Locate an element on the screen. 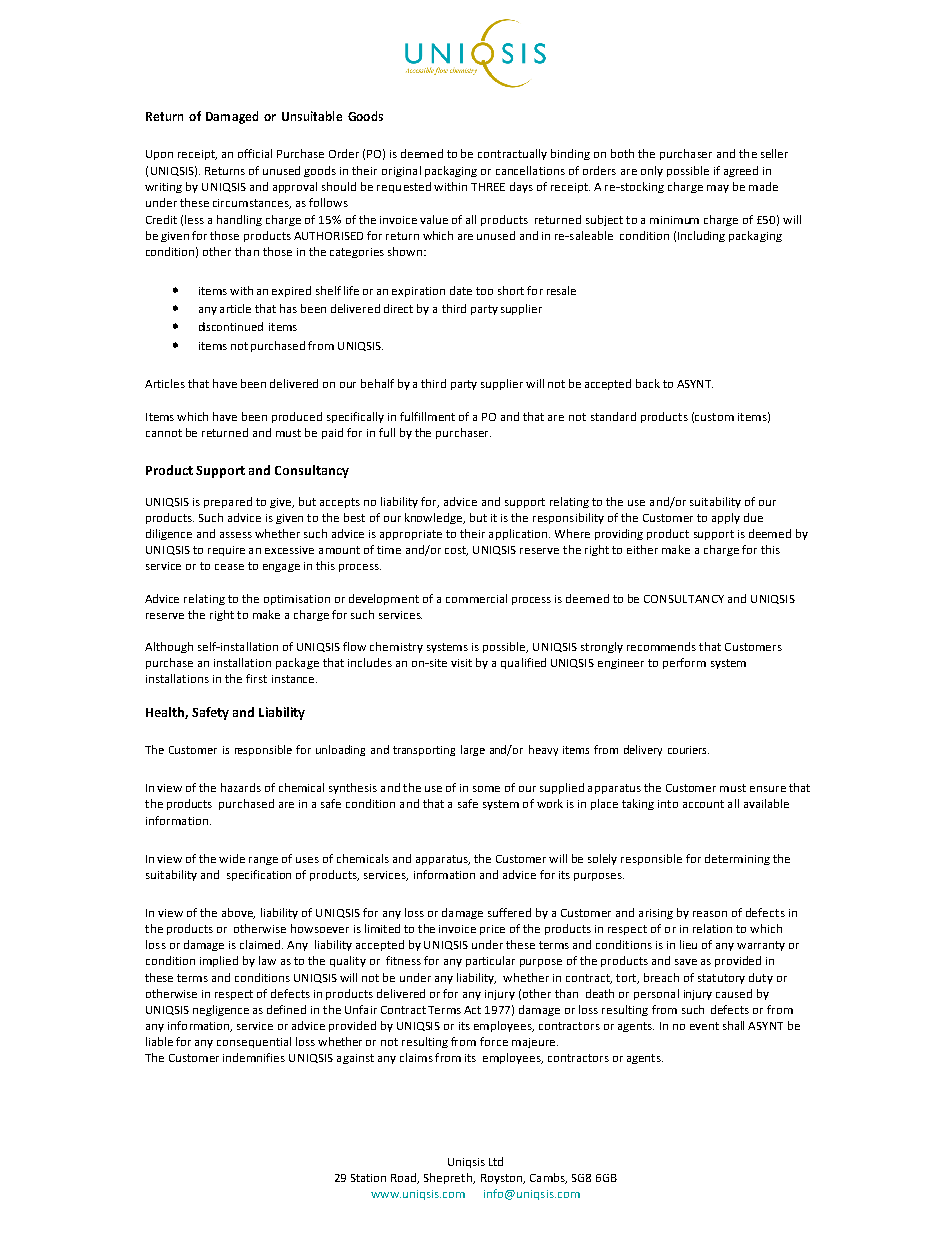 This screenshot has width=952, height=1233. agreed is located at coordinates (741, 171).
